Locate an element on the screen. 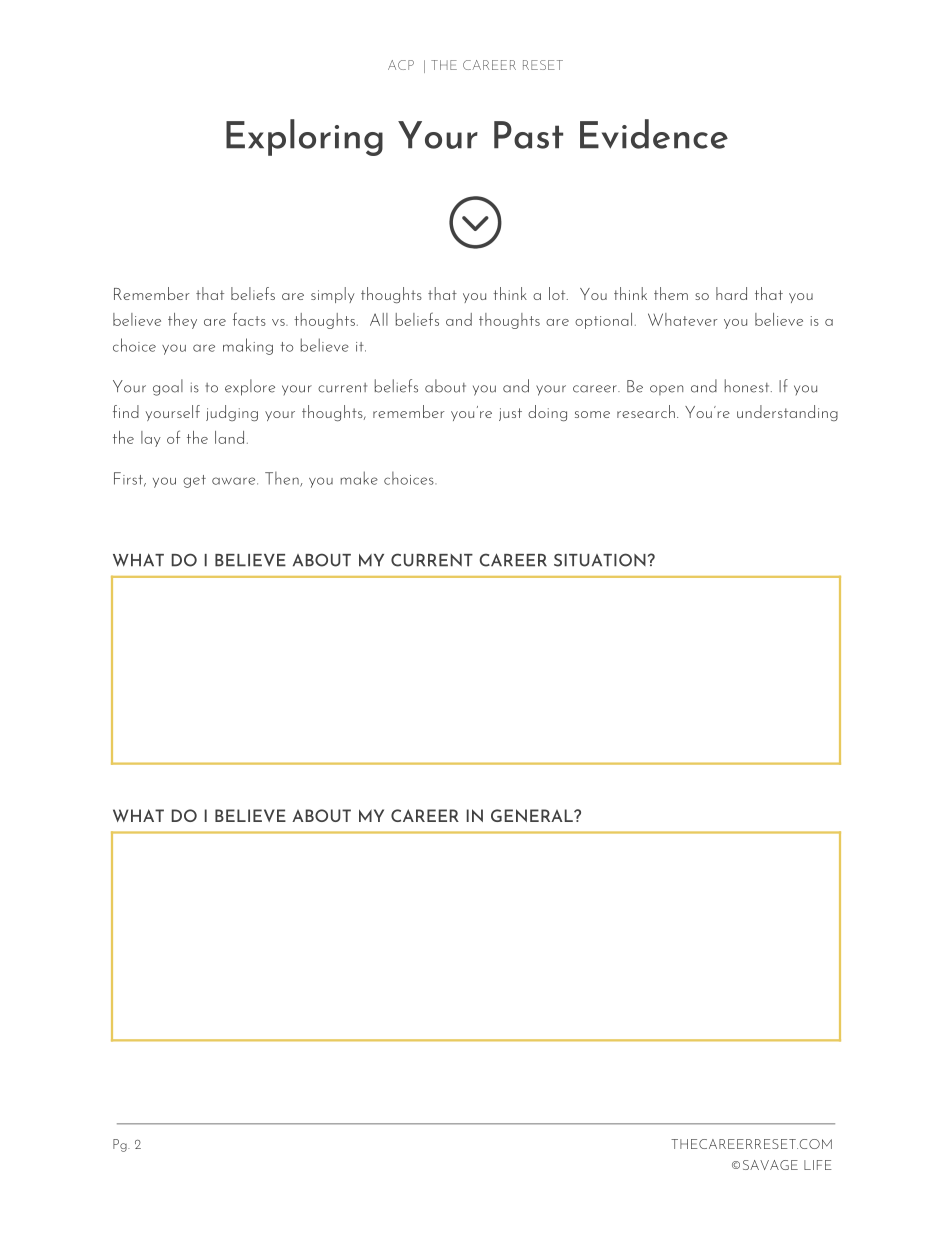  just is located at coordinates (510, 414).
